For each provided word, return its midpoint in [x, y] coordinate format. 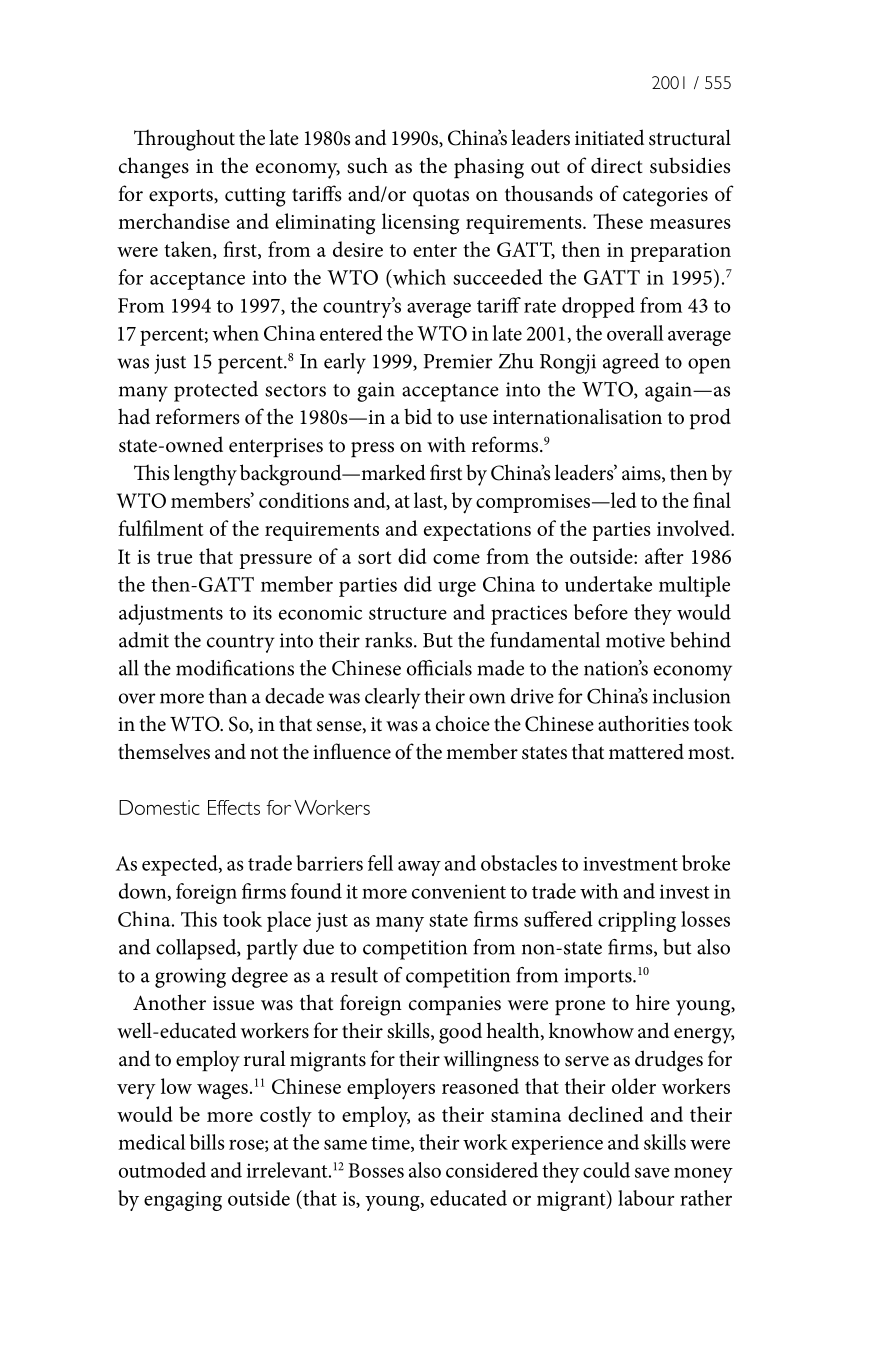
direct [617, 165]
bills [207, 1142]
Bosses [376, 1170]
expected [181, 865]
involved [695, 528]
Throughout [184, 140]
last [429, 501]
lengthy [205, 475]
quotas [441, 197]
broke [706, 863]
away [419, 868]
